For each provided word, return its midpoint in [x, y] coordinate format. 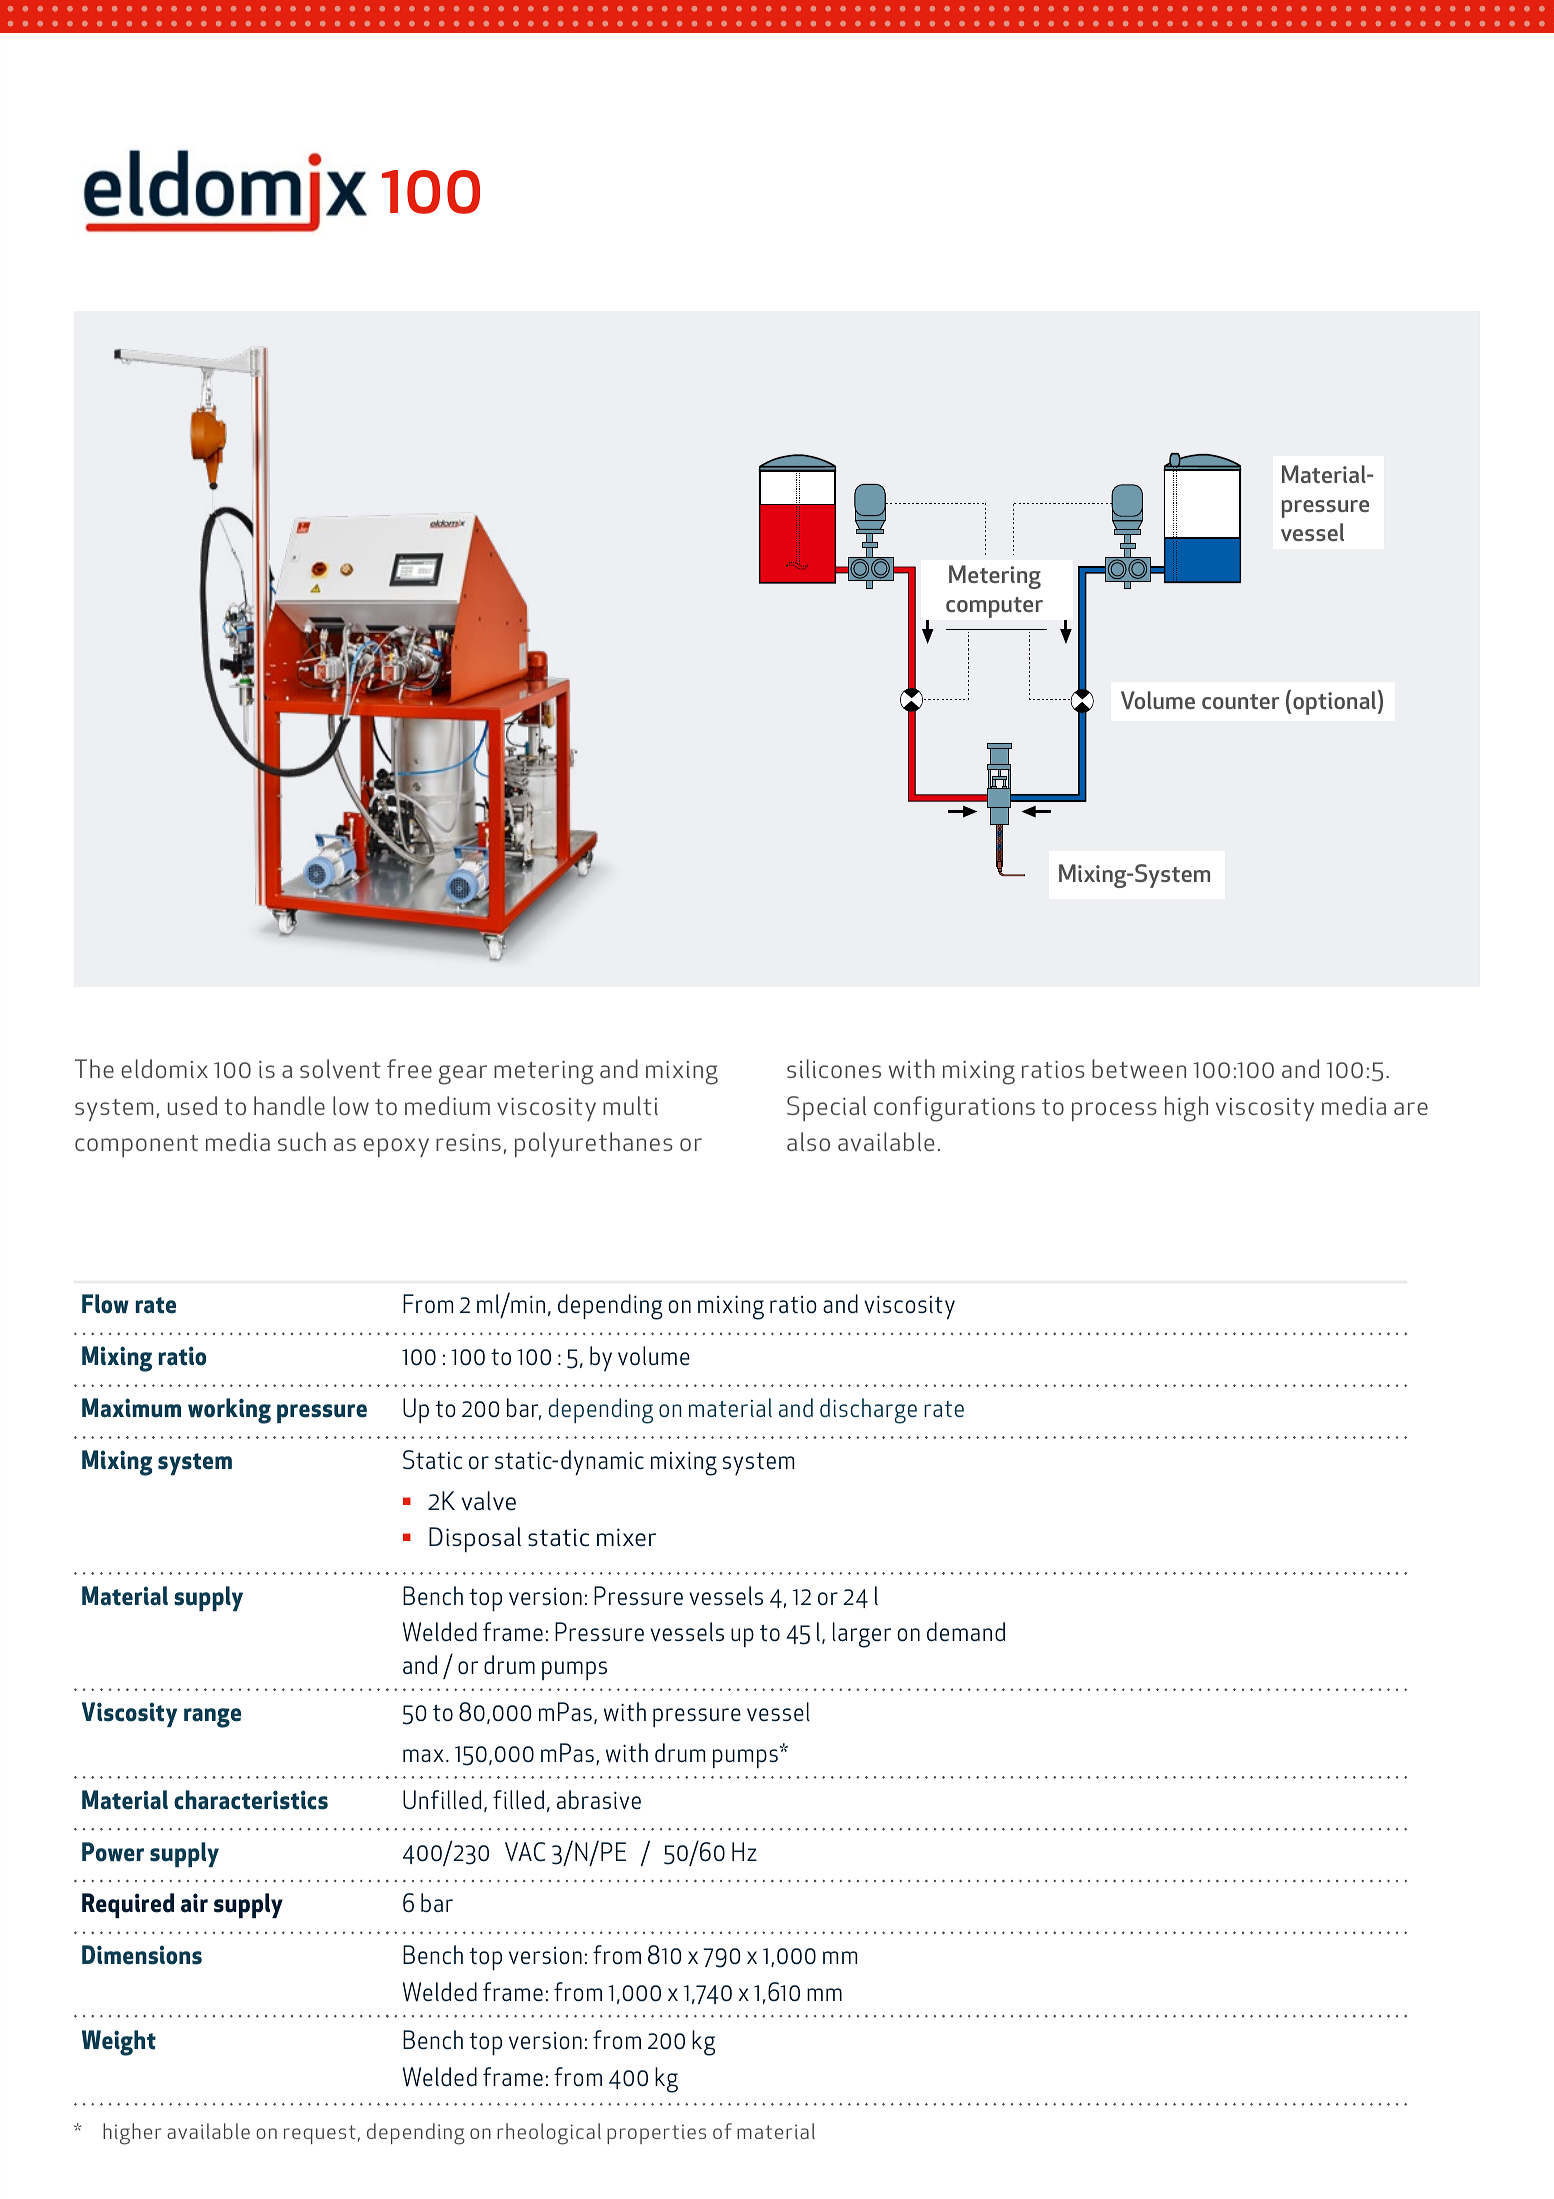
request [320, 2134]
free [409, 1068]
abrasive [599, 1800]
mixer [626, 1537]
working [229, 1411]
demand [966, 1632]
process [1114, 1111]
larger [862, 1635]
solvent [340, 1068]
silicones [834, 1068]
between [1139, 1068]
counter [1240, 701]
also [808, 1141]
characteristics [251, 1800]
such [302, 1141]
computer [994, 607]
